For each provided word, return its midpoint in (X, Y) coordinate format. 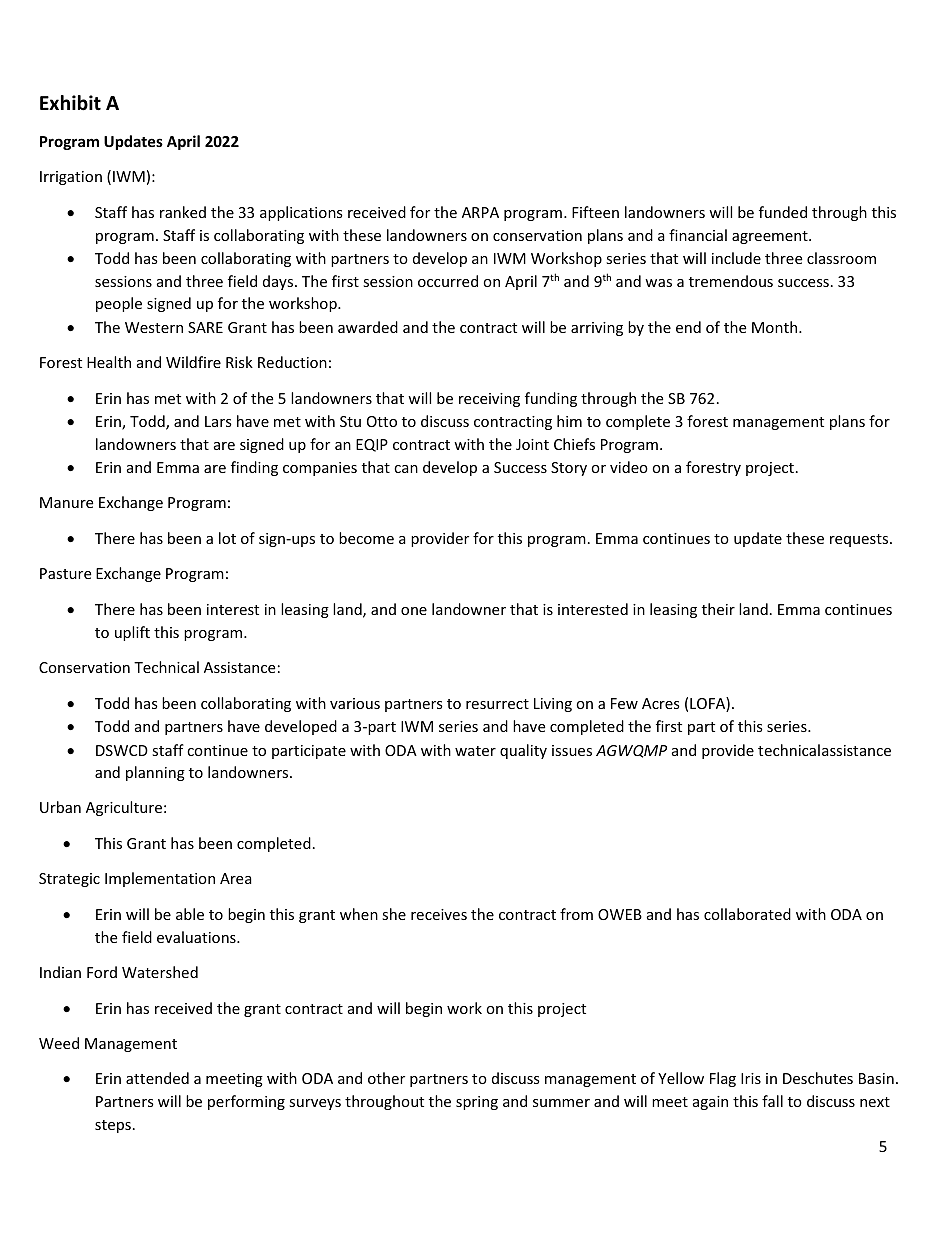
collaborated (747, 914)
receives (439, 914)
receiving (489, 400)
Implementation (160, 879)
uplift (132, 633)
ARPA (480, 212)
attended (157, 1078)
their (718, 609)
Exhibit (70, 103)
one (414, 611)
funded (783, 212)
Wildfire (193, 362)
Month (776, 327)
